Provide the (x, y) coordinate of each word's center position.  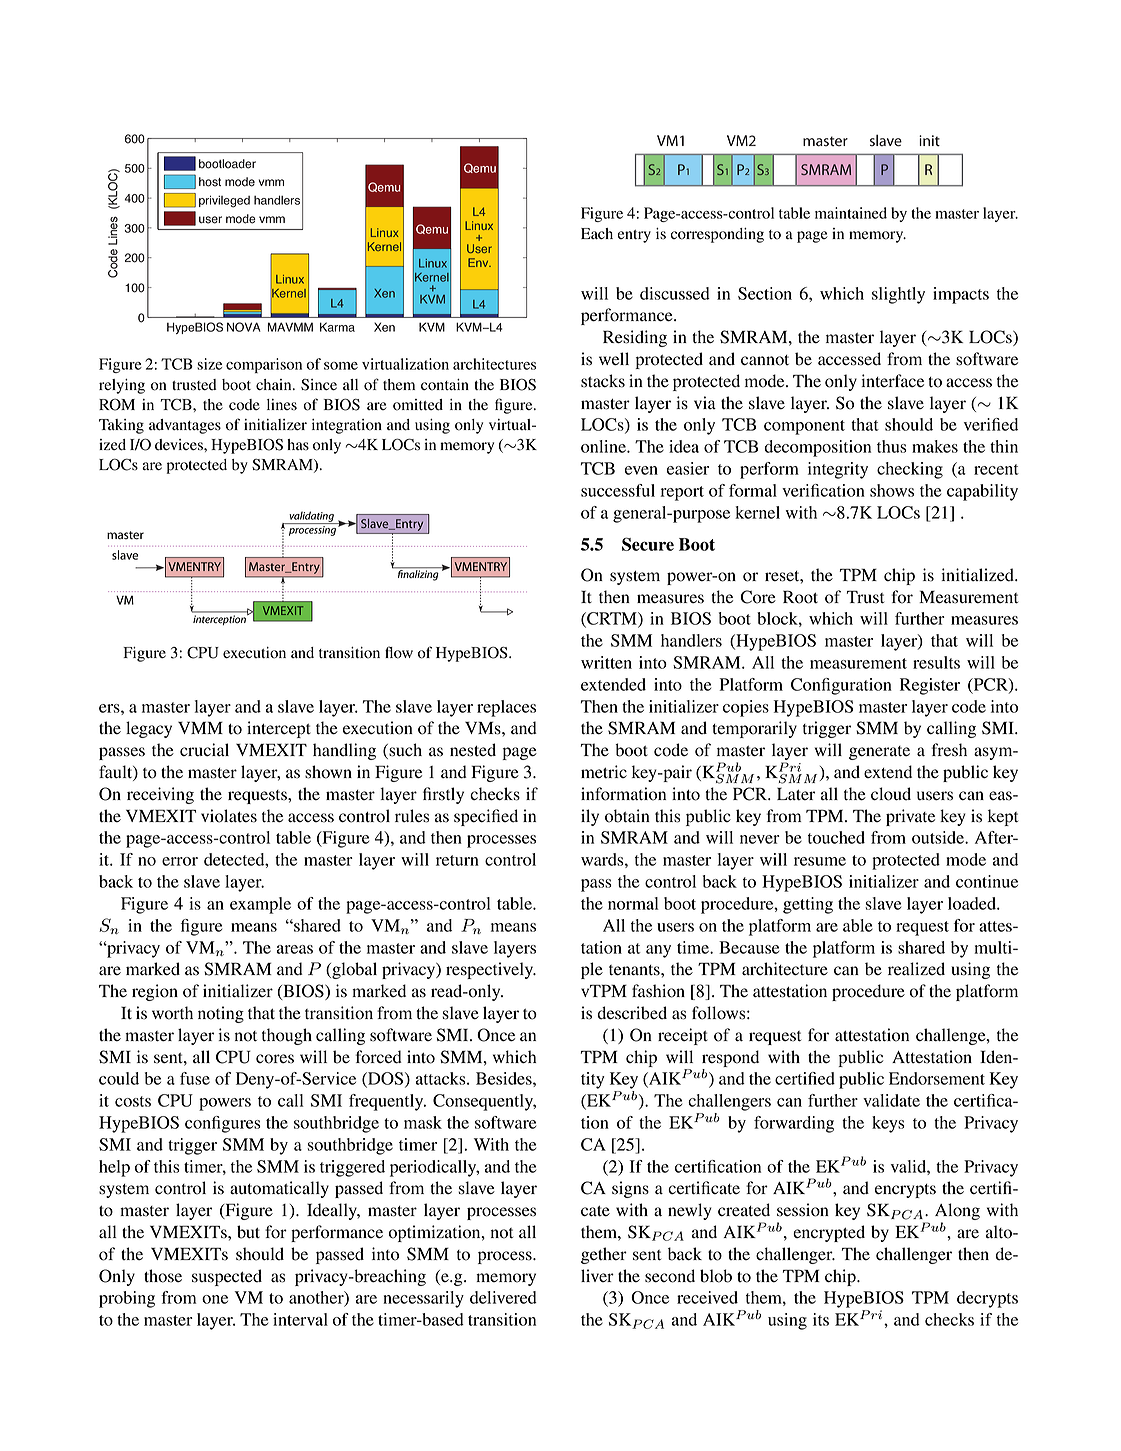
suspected (227, 1277)
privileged (224, 201)
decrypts (987, 1299)
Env (479, 262)
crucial (204, 750)
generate (879, 753)
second (670, 1276)
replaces (506, 708)
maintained (851, 213)
